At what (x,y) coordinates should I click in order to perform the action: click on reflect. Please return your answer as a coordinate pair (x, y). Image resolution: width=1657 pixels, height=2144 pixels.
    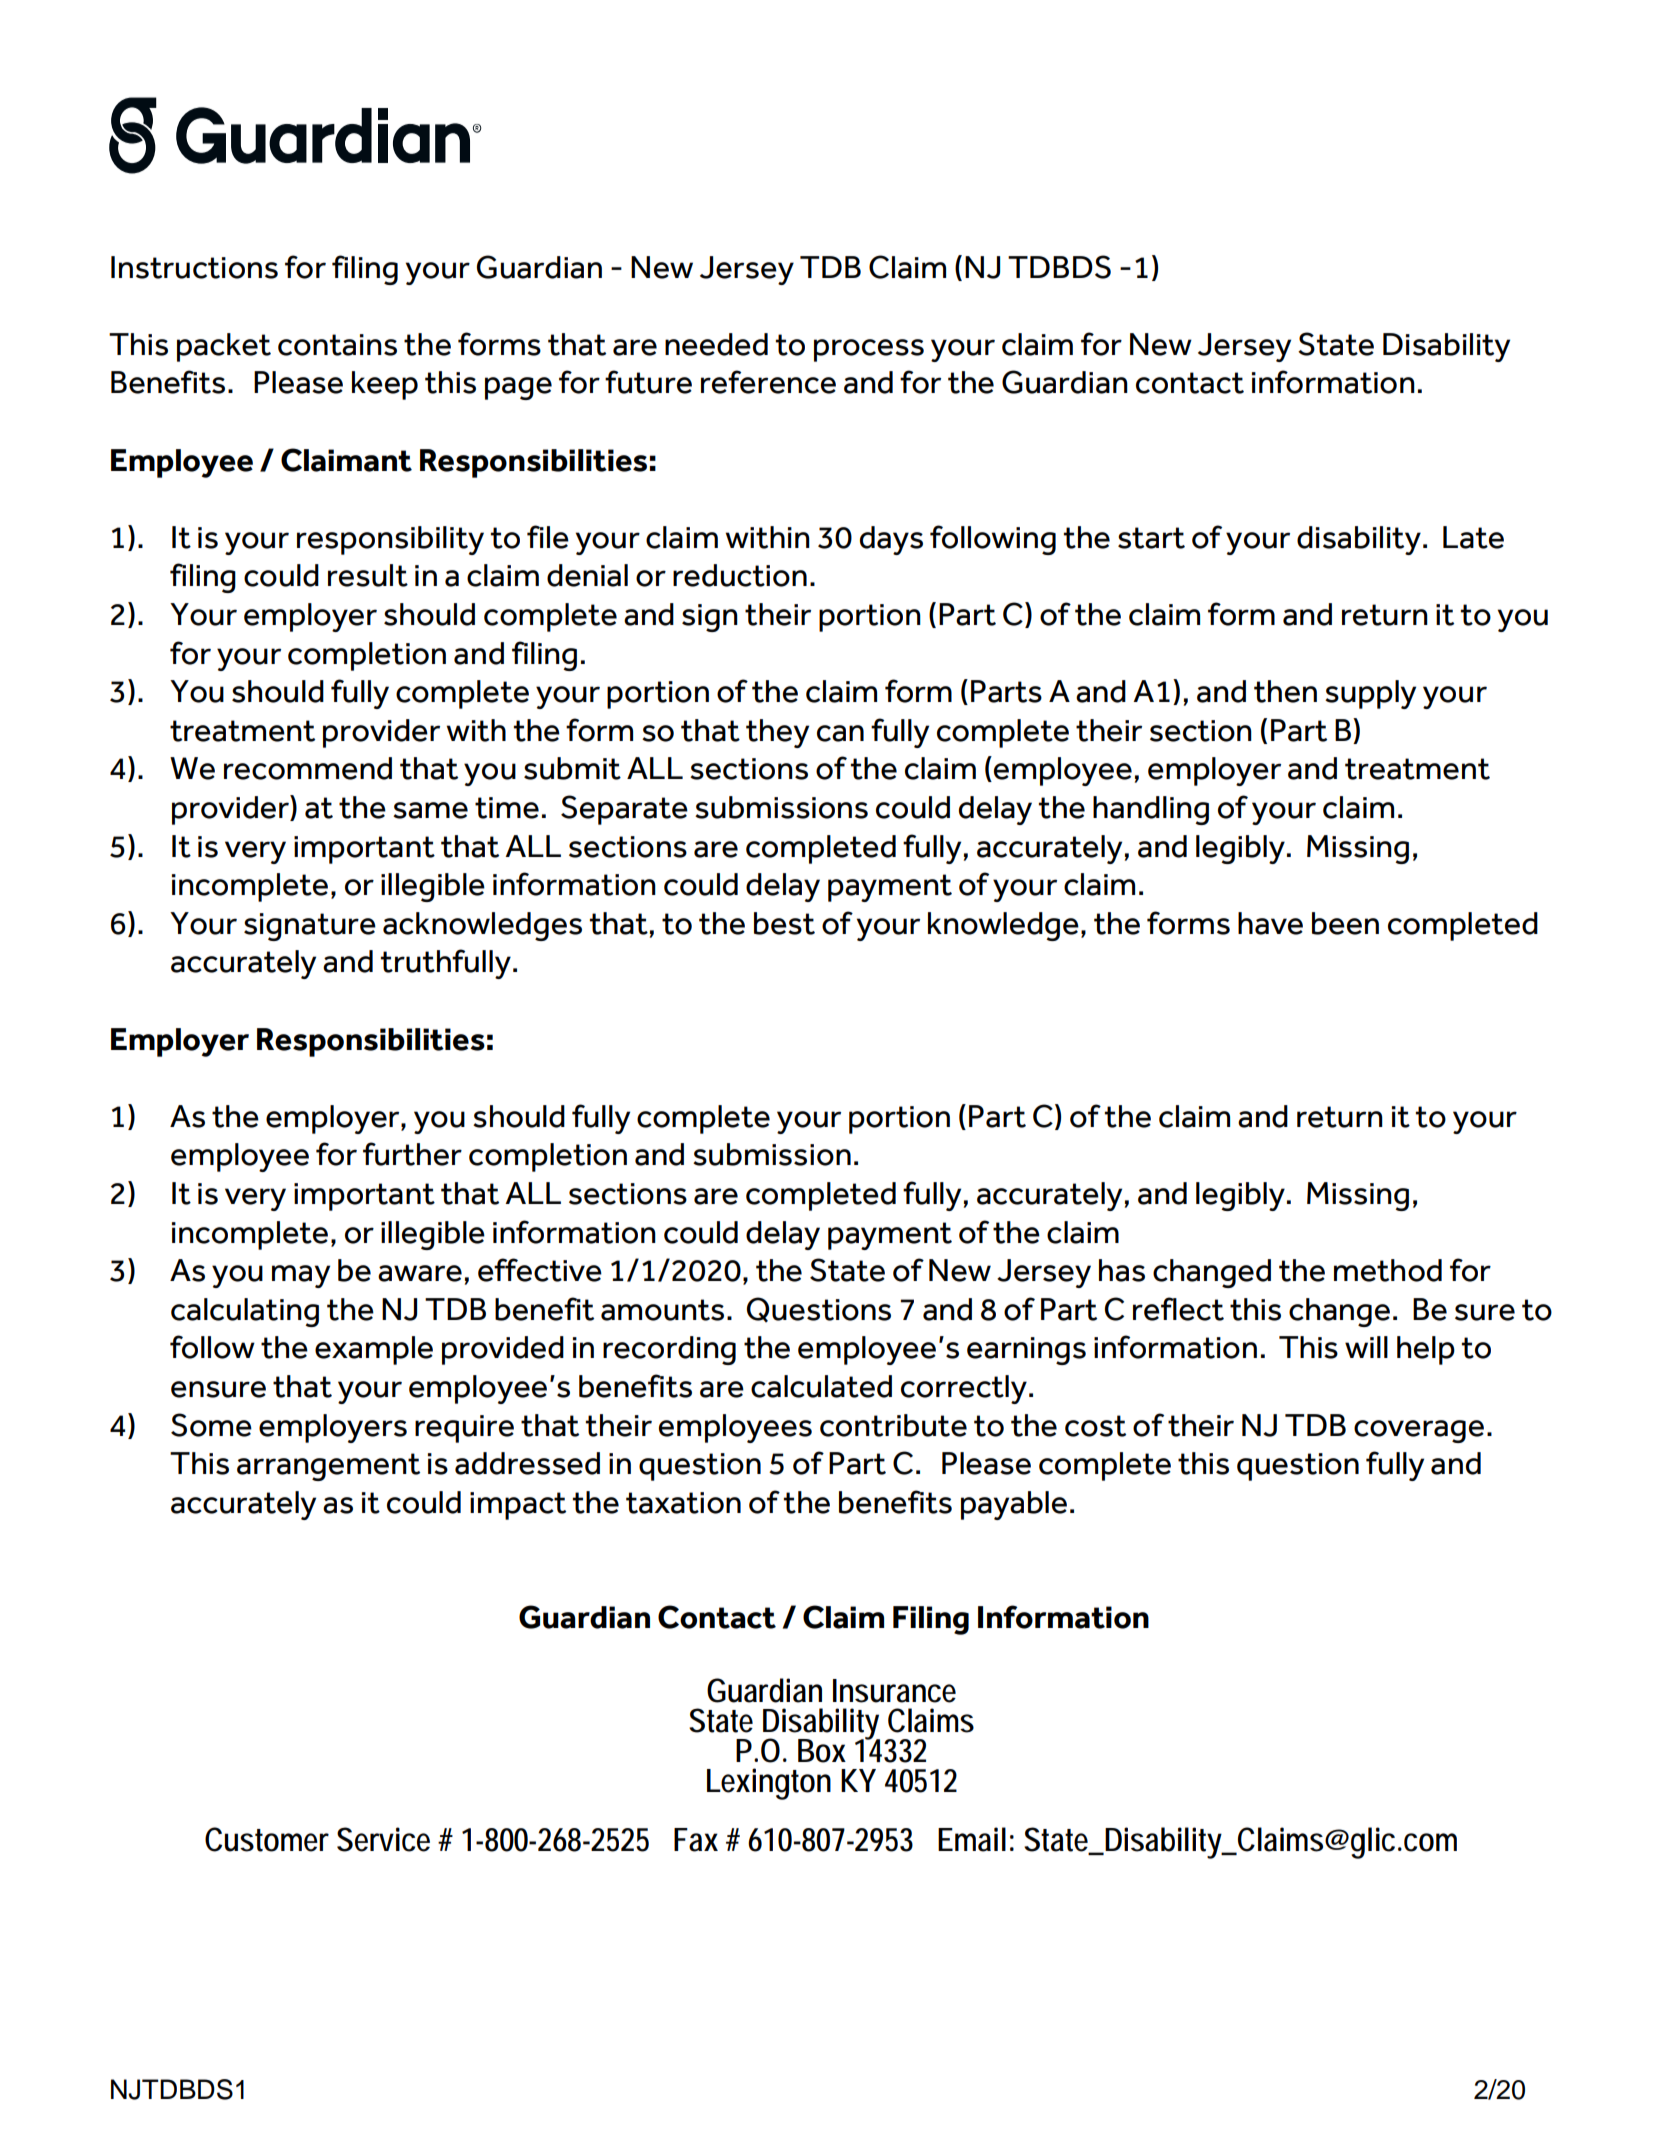
    Looking at the image, I should click on (1178, 1309).
